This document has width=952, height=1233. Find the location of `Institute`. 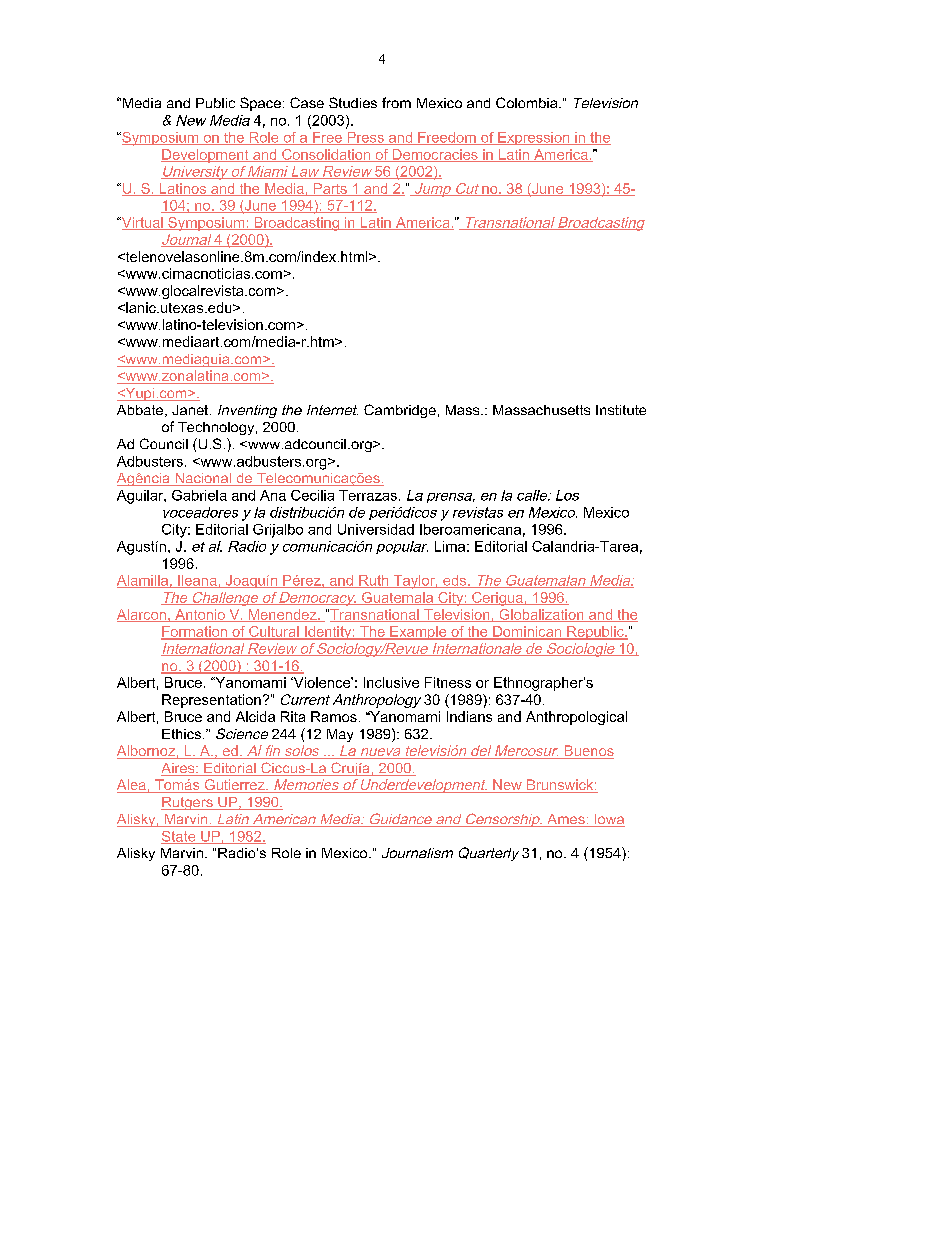

Institute is located at coordinates (621, 410).
